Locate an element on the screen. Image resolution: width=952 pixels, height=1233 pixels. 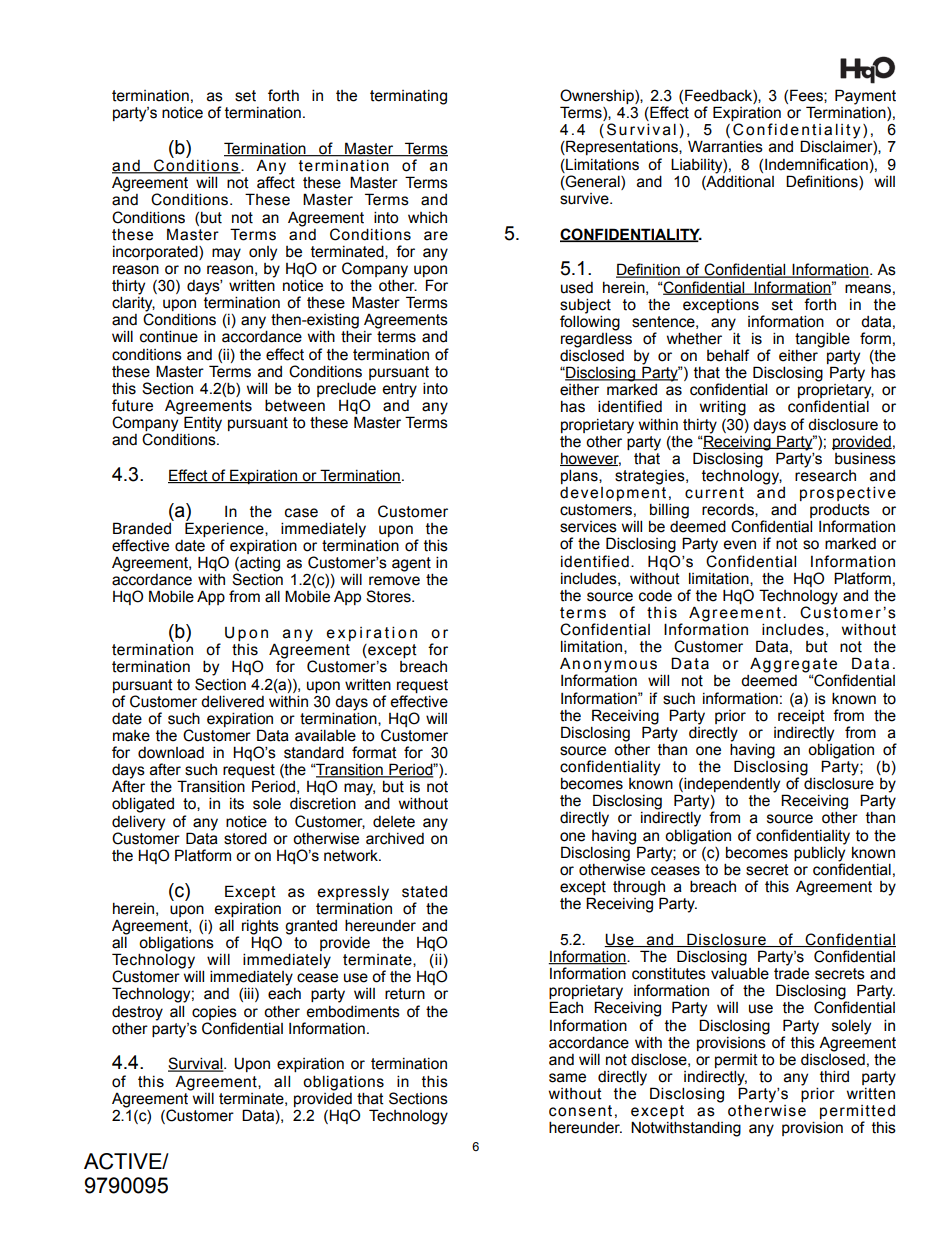
independently is located at coordinates (732, 786).
